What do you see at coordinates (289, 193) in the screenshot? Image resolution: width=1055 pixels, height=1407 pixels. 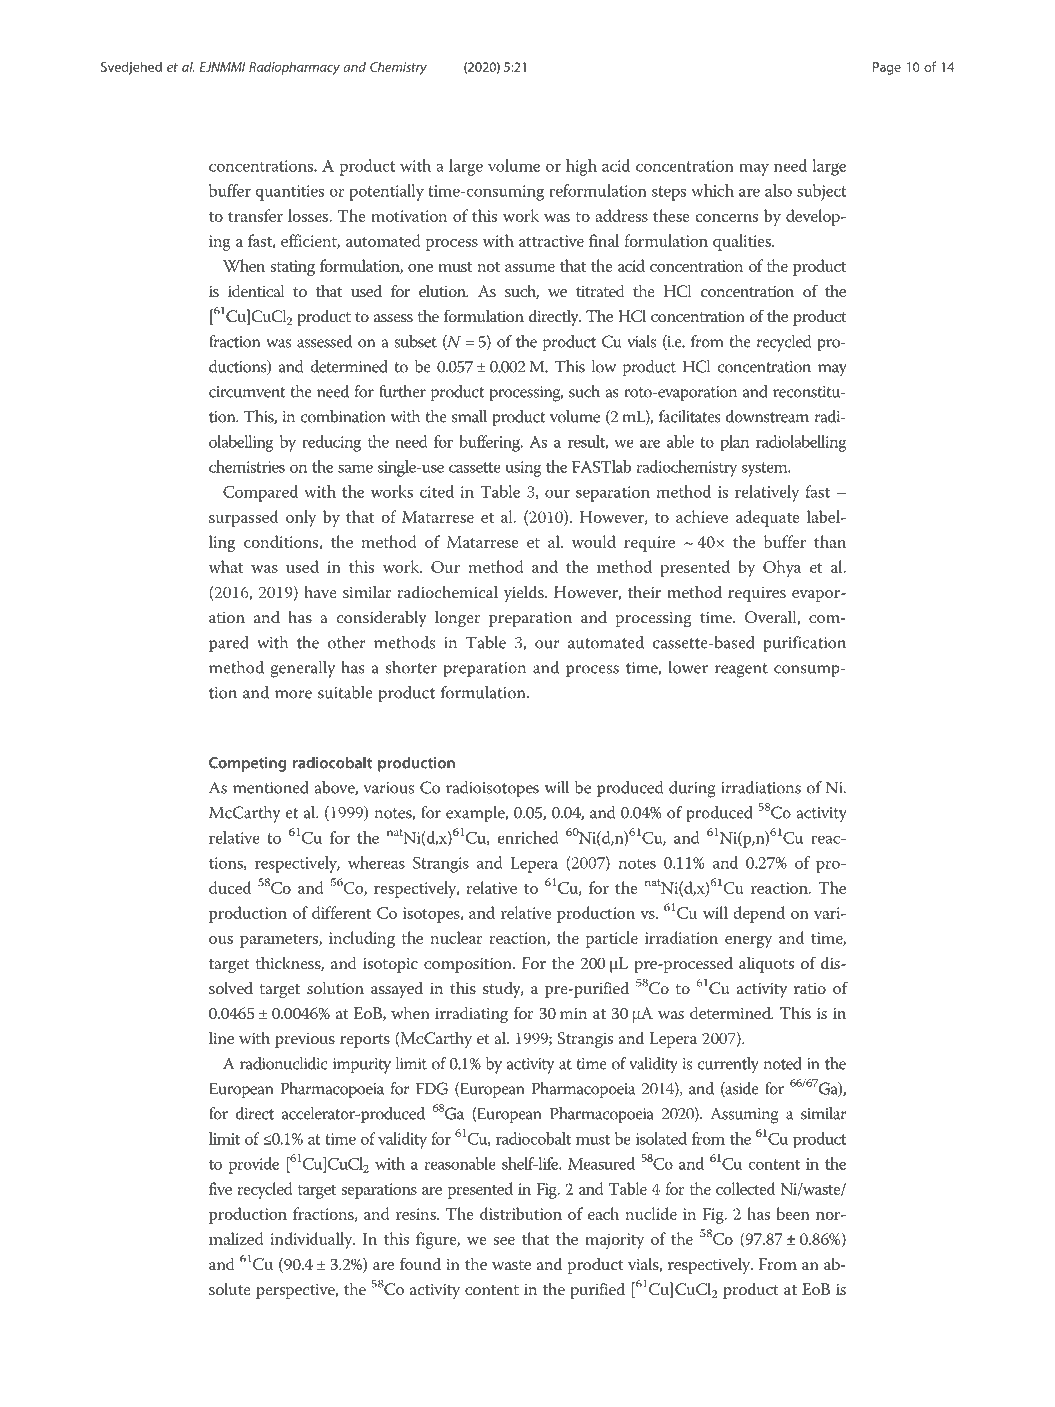 I see `quantities` at bounding box center [289, 193].
